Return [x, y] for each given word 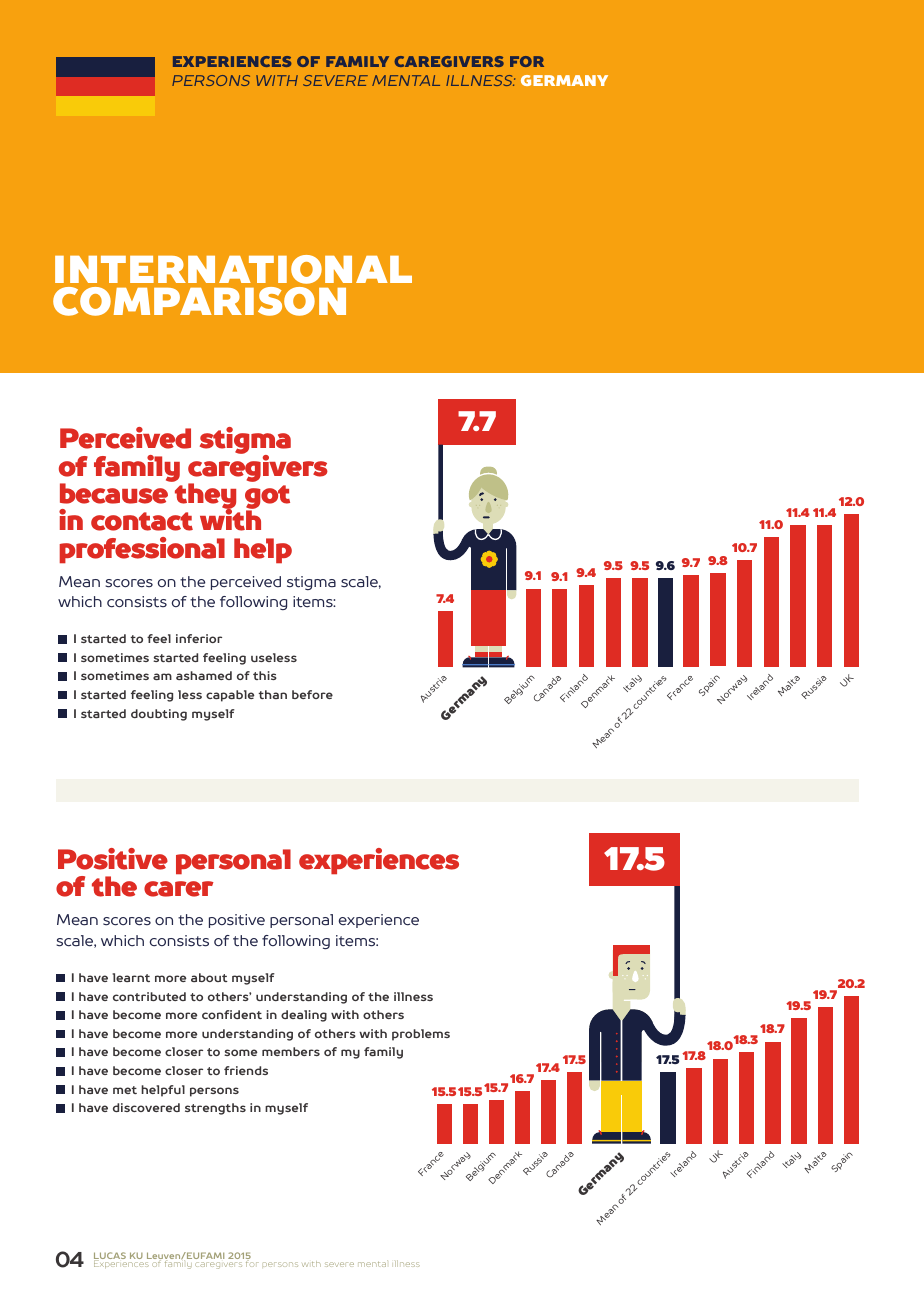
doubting [159, 715]
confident [232, 1014]
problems [421, 1035]
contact [142, 521]
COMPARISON [199, 301]
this [265, 675]
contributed [149, 996]
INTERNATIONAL [233, 269]
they [204, 496]
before [312, 694]
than [272, 694]
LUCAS [110, 1257]
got [267, 498]
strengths [215, 1109]
